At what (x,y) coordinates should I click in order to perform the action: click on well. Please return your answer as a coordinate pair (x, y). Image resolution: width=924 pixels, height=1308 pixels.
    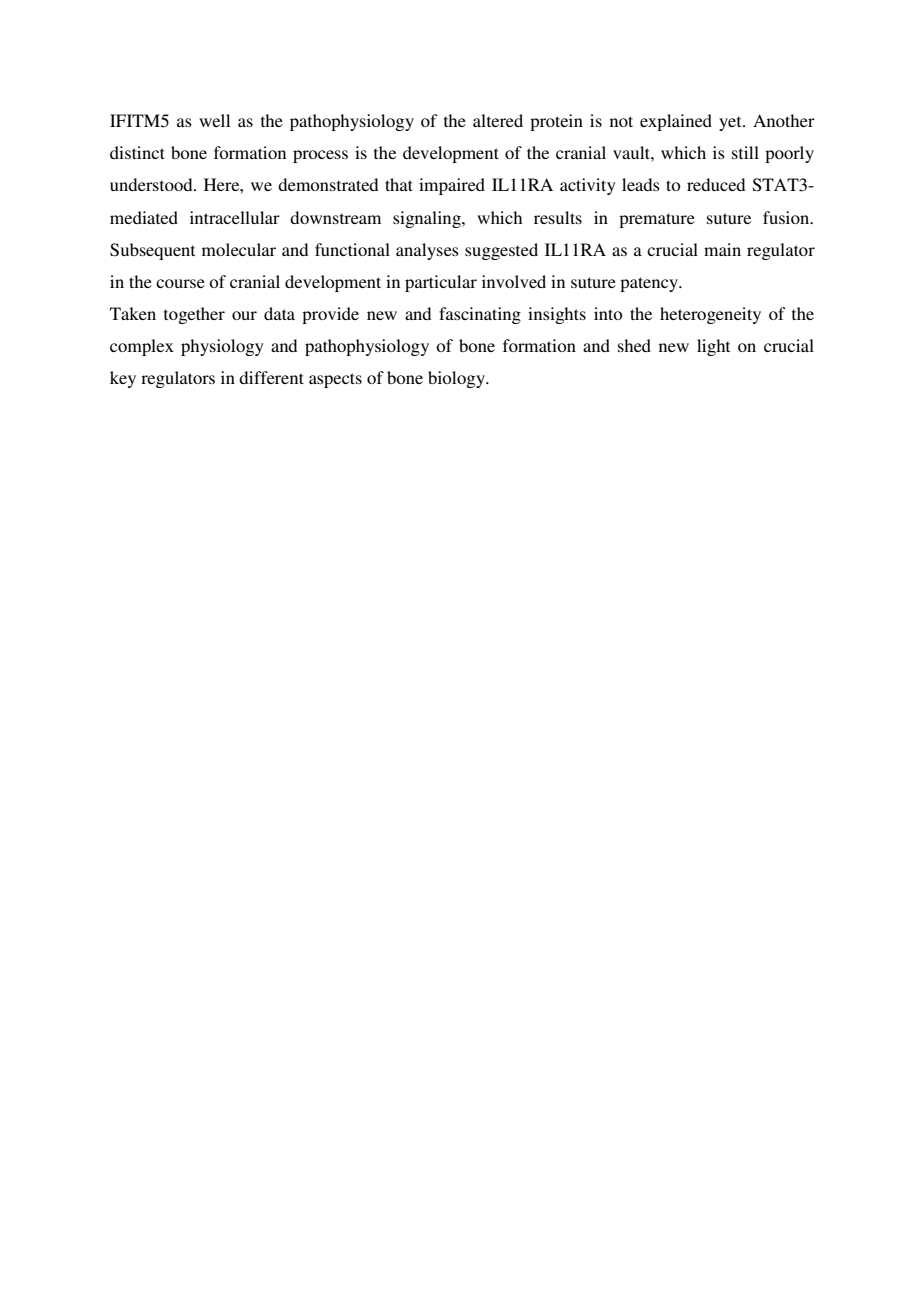
    Looking at the image, I should click on (214, 120).
